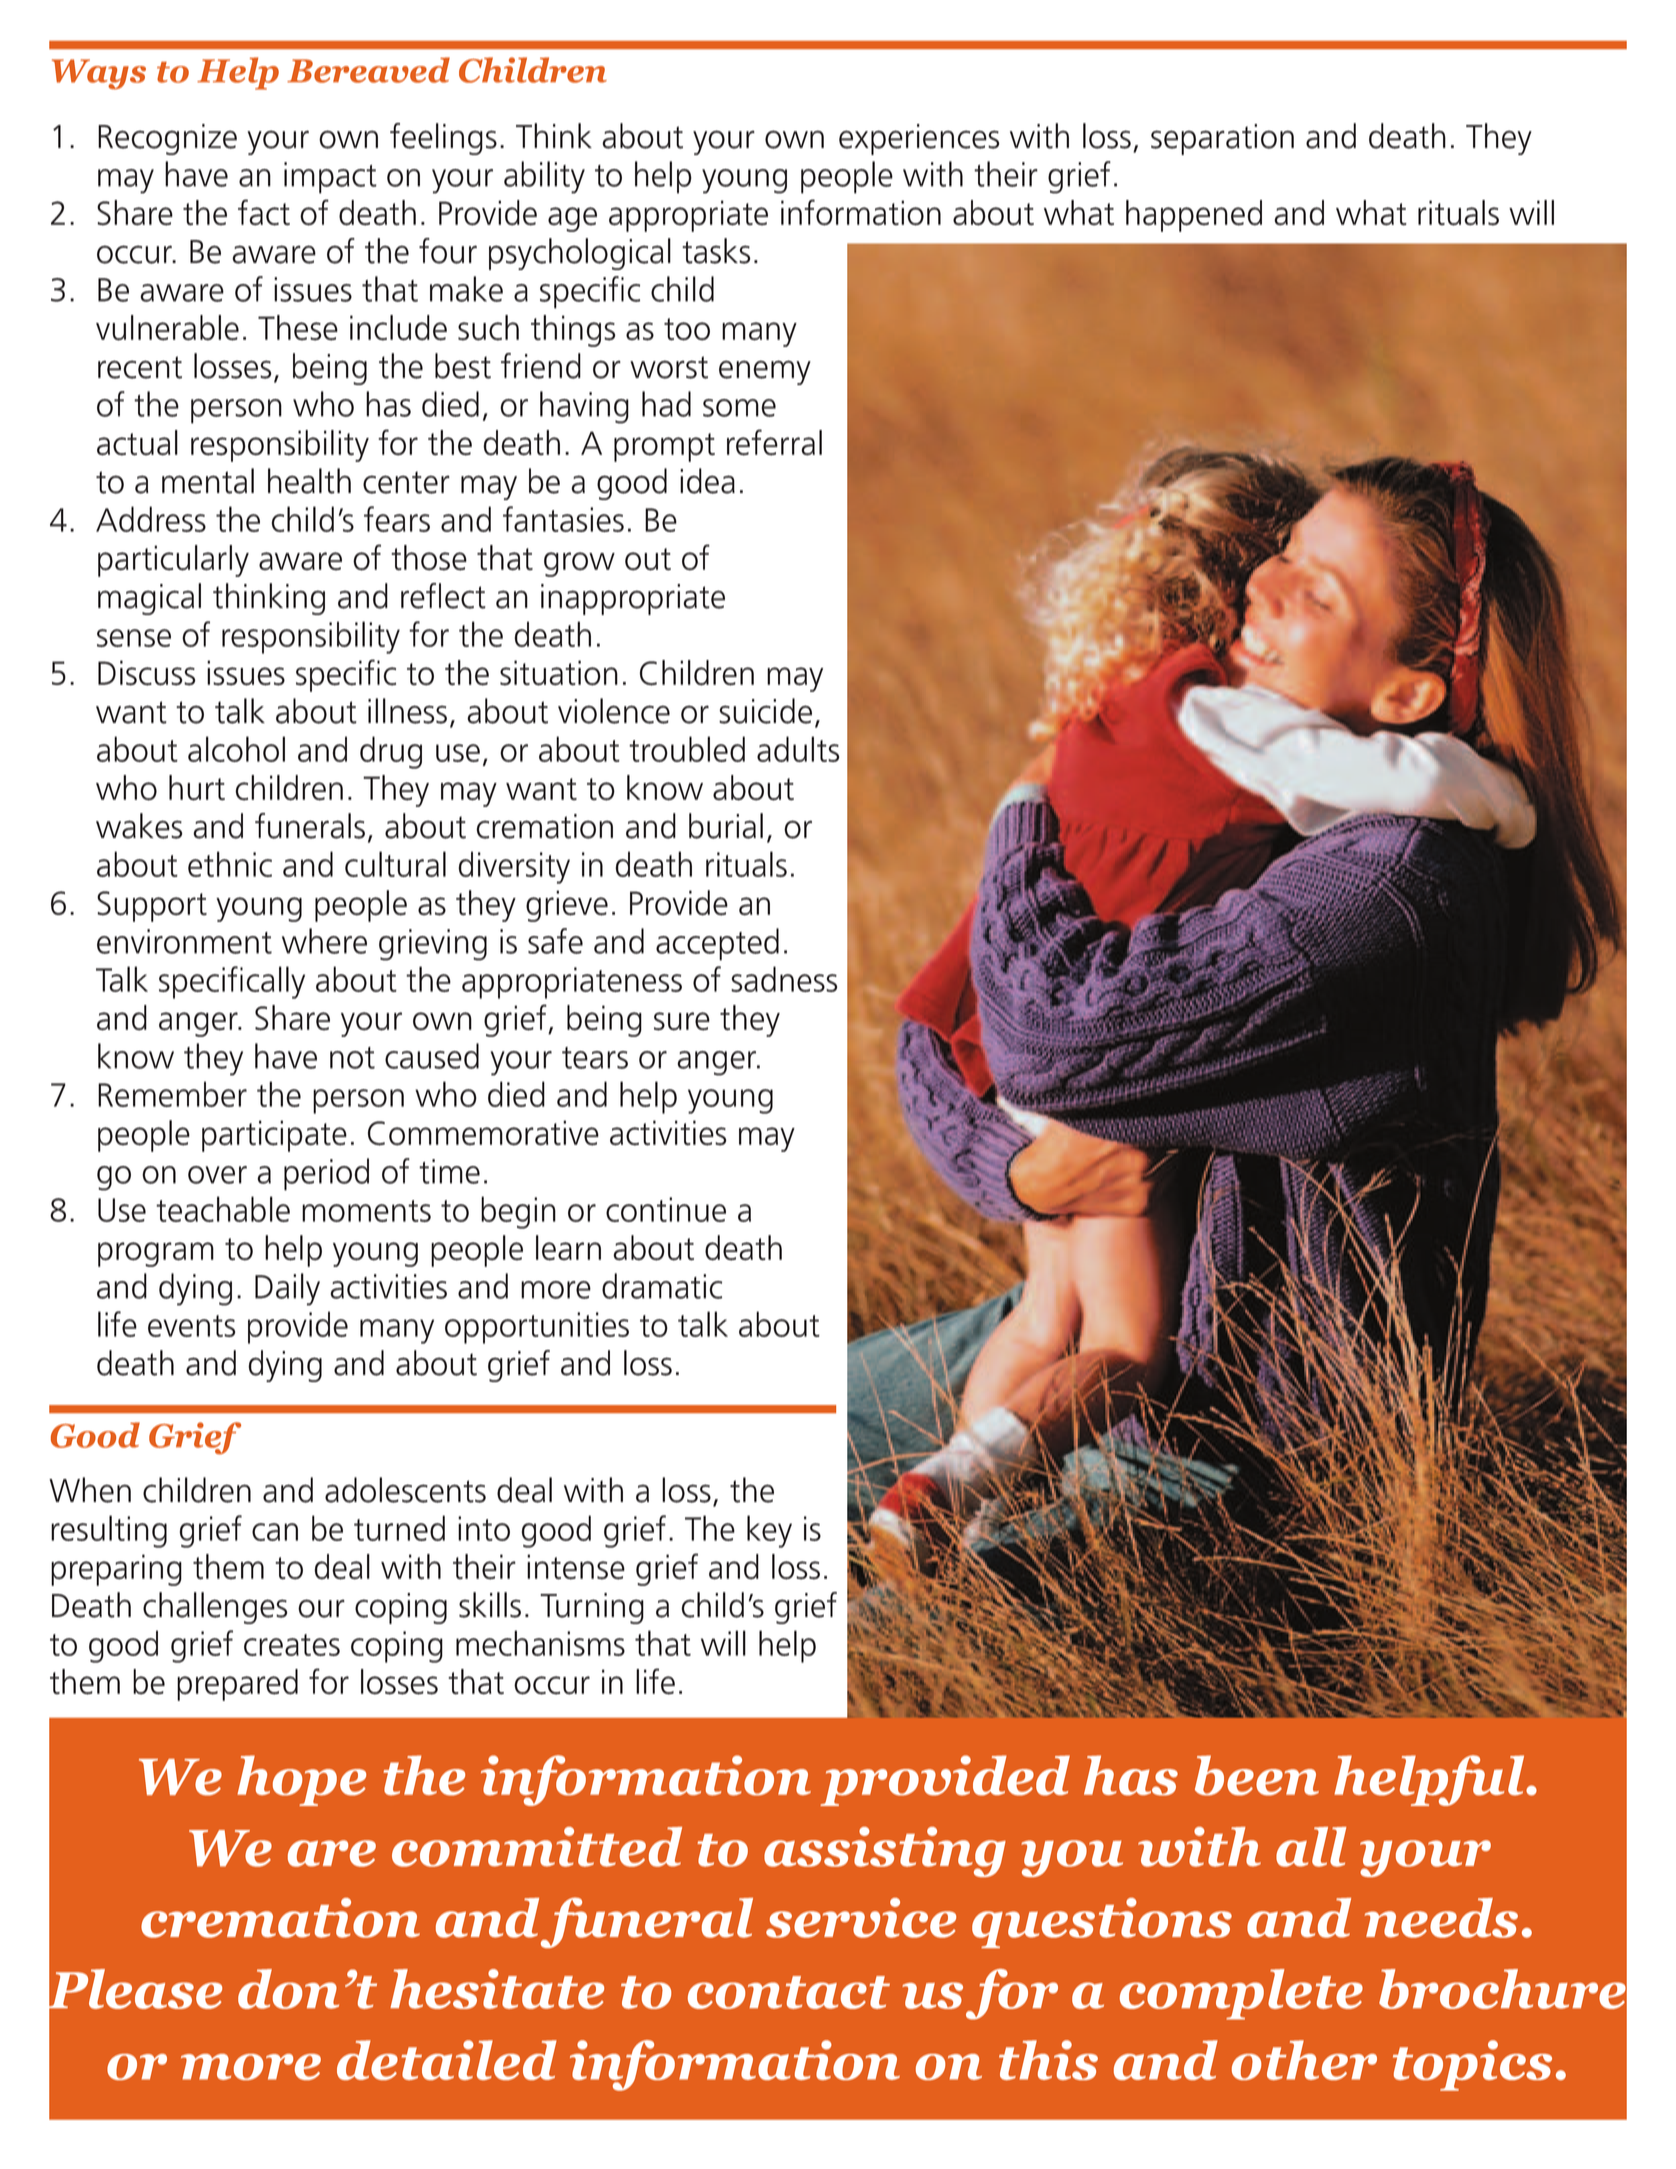  Describe the element at coordinates (236, 749) in the screenshot. I see `alcohol` at that location.
